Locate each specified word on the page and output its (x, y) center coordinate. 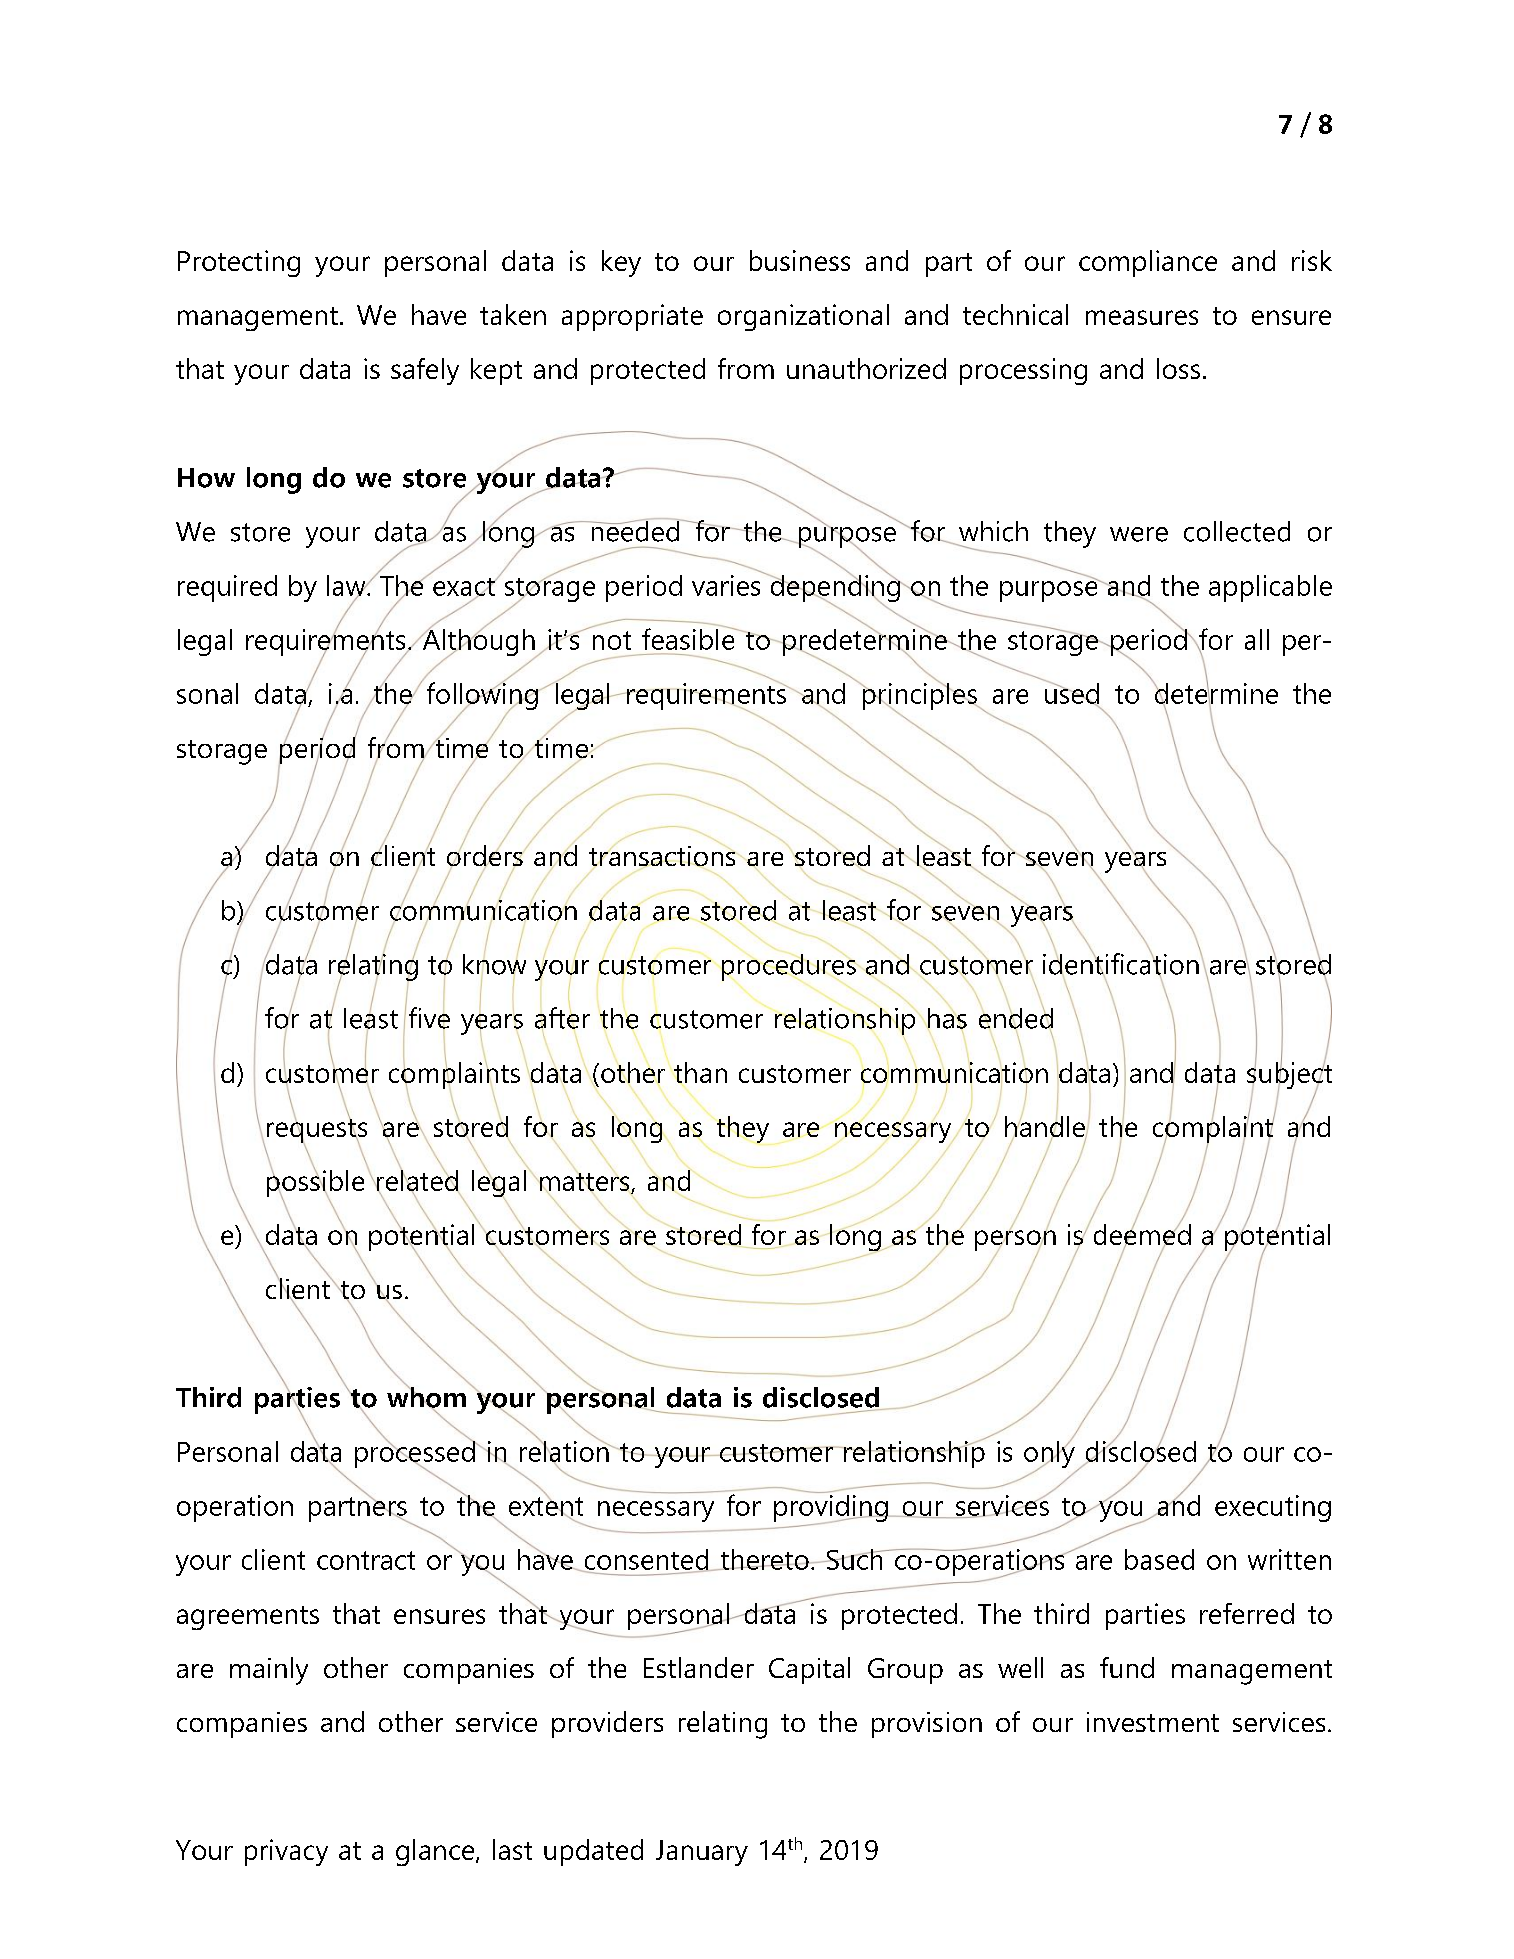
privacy (286, 1852)
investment (1153, 1722)
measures (1142, 317)
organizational (803, 317)
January (702, 1853)
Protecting (239, 263)
